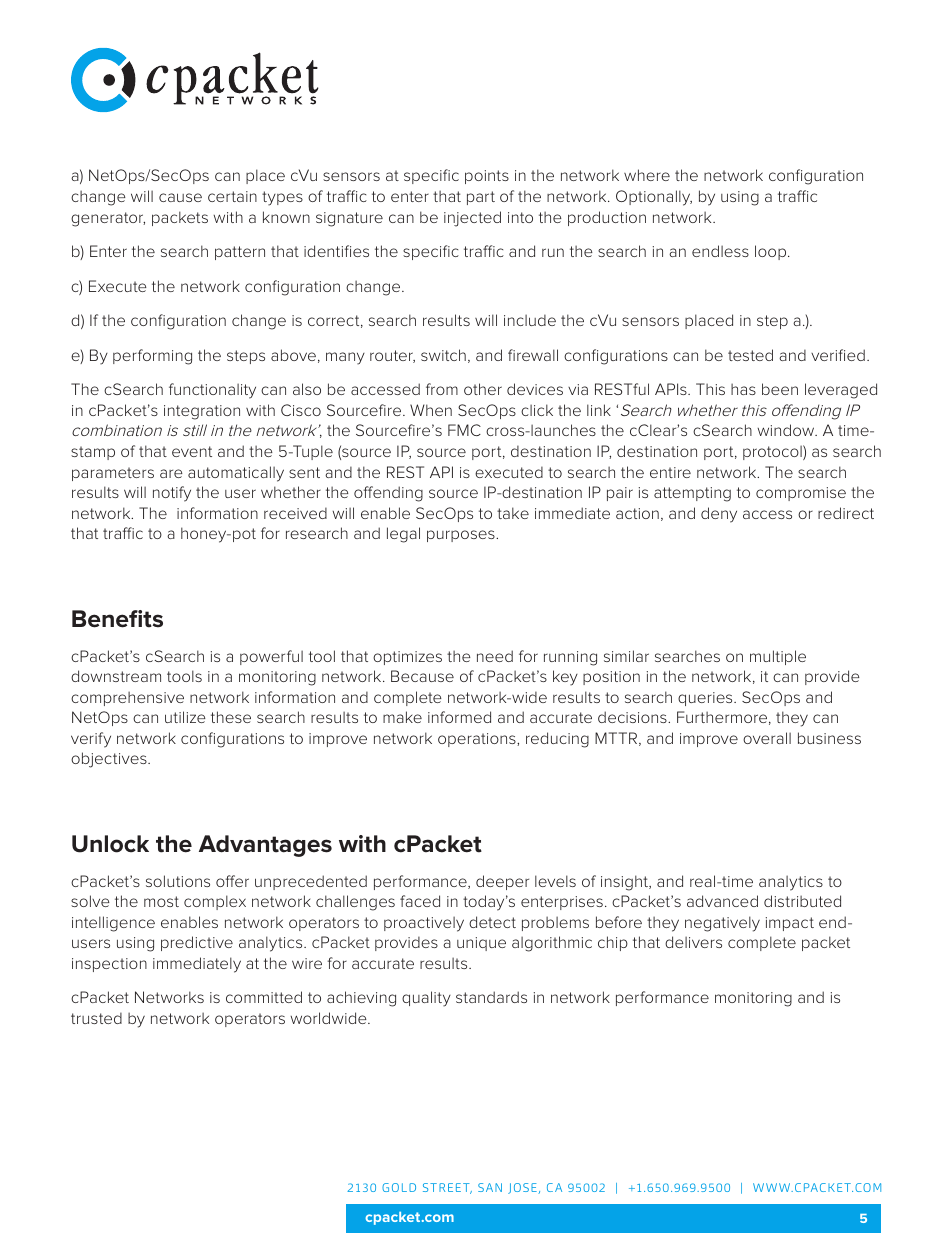 This document has width=952, height=1233. Describe the element at coordinates (490, 1187) in the document. I see `SAN` at that location.
